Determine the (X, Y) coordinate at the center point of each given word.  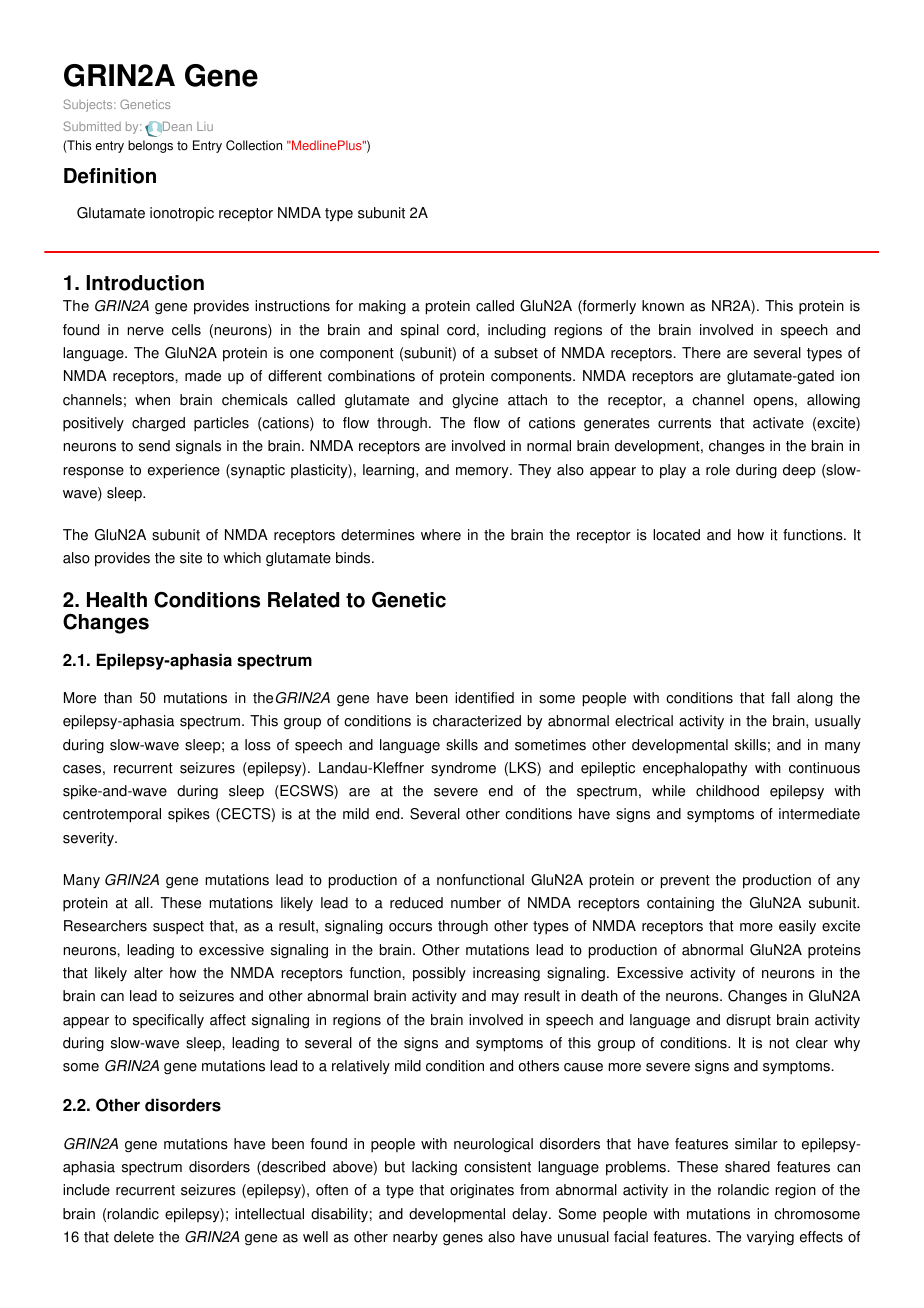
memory (483, 472)
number (476, 903)
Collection (254, 145)
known (663, 306)
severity (89, 839)
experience (184, 471)
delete (134, 1237)
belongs (150, 146)
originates (482, 1191)
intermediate (819, 814)
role (718, 470)
